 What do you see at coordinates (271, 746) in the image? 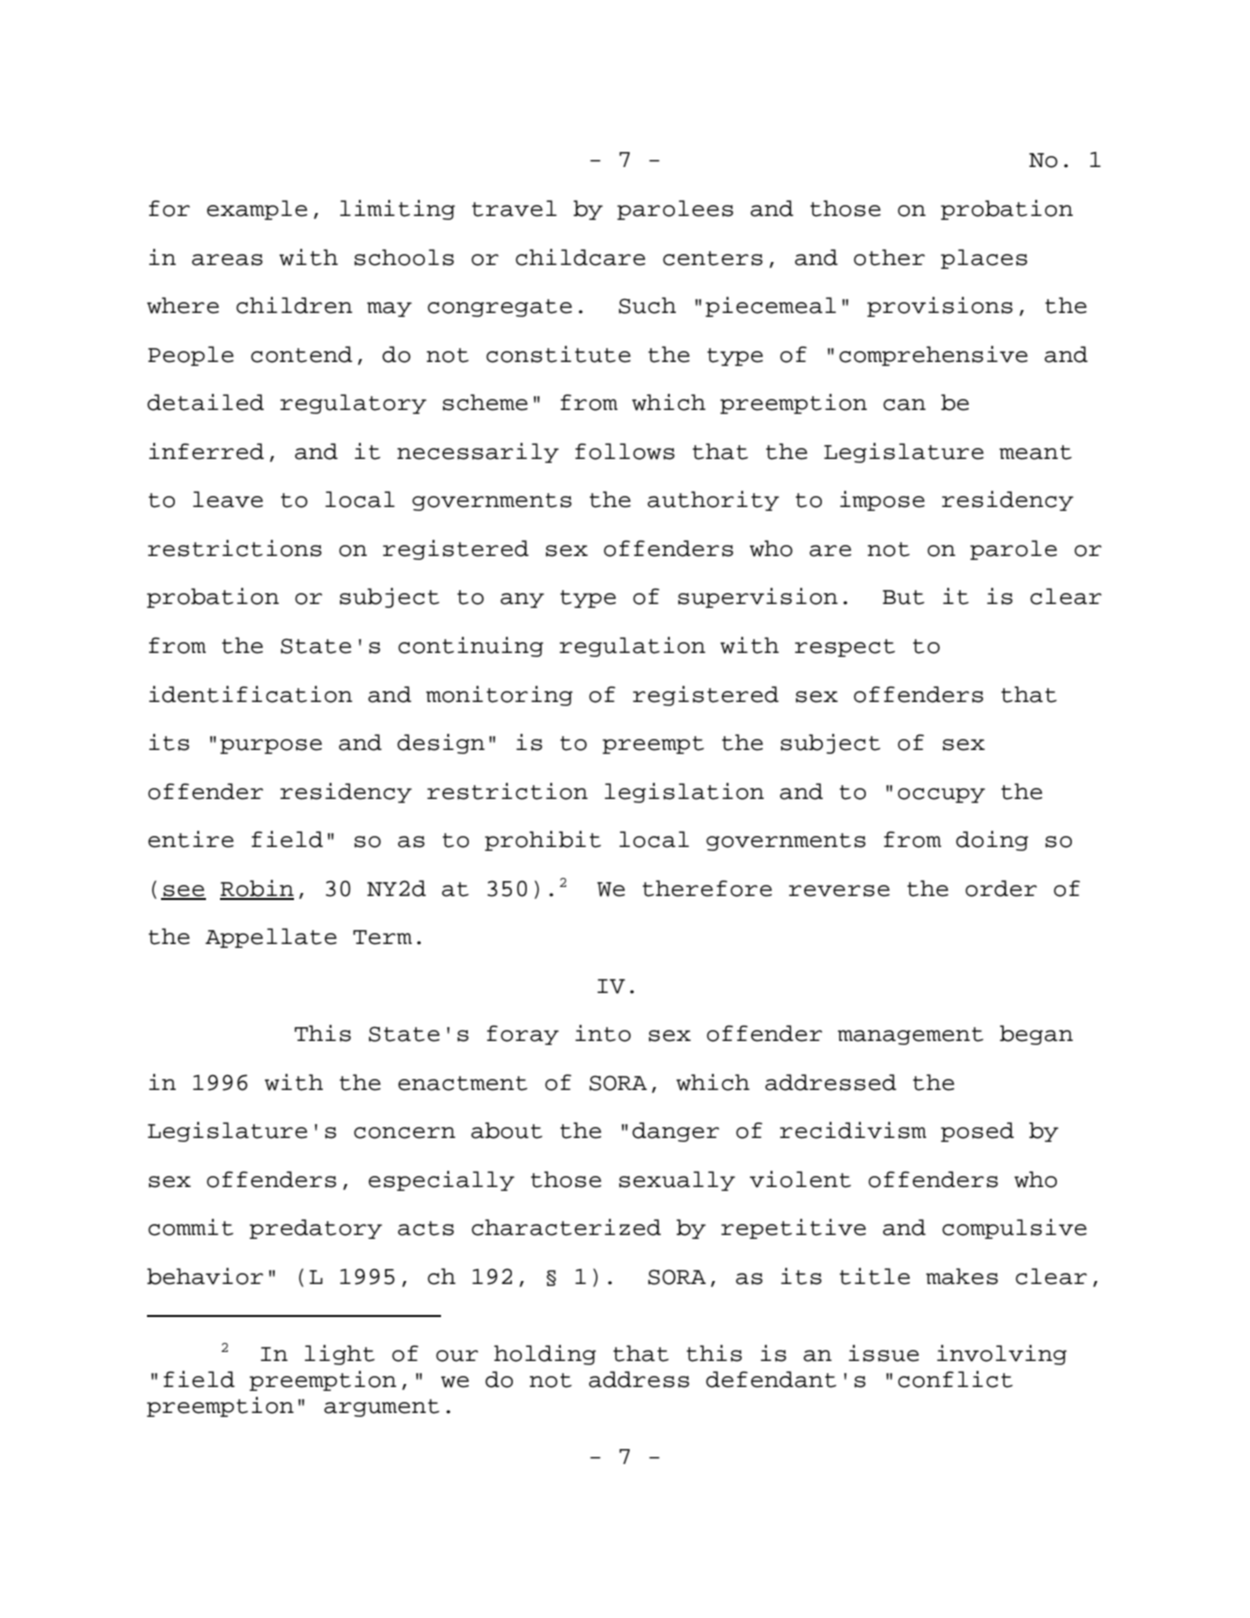
I see `purpose` at bounding box center [271, 746].
